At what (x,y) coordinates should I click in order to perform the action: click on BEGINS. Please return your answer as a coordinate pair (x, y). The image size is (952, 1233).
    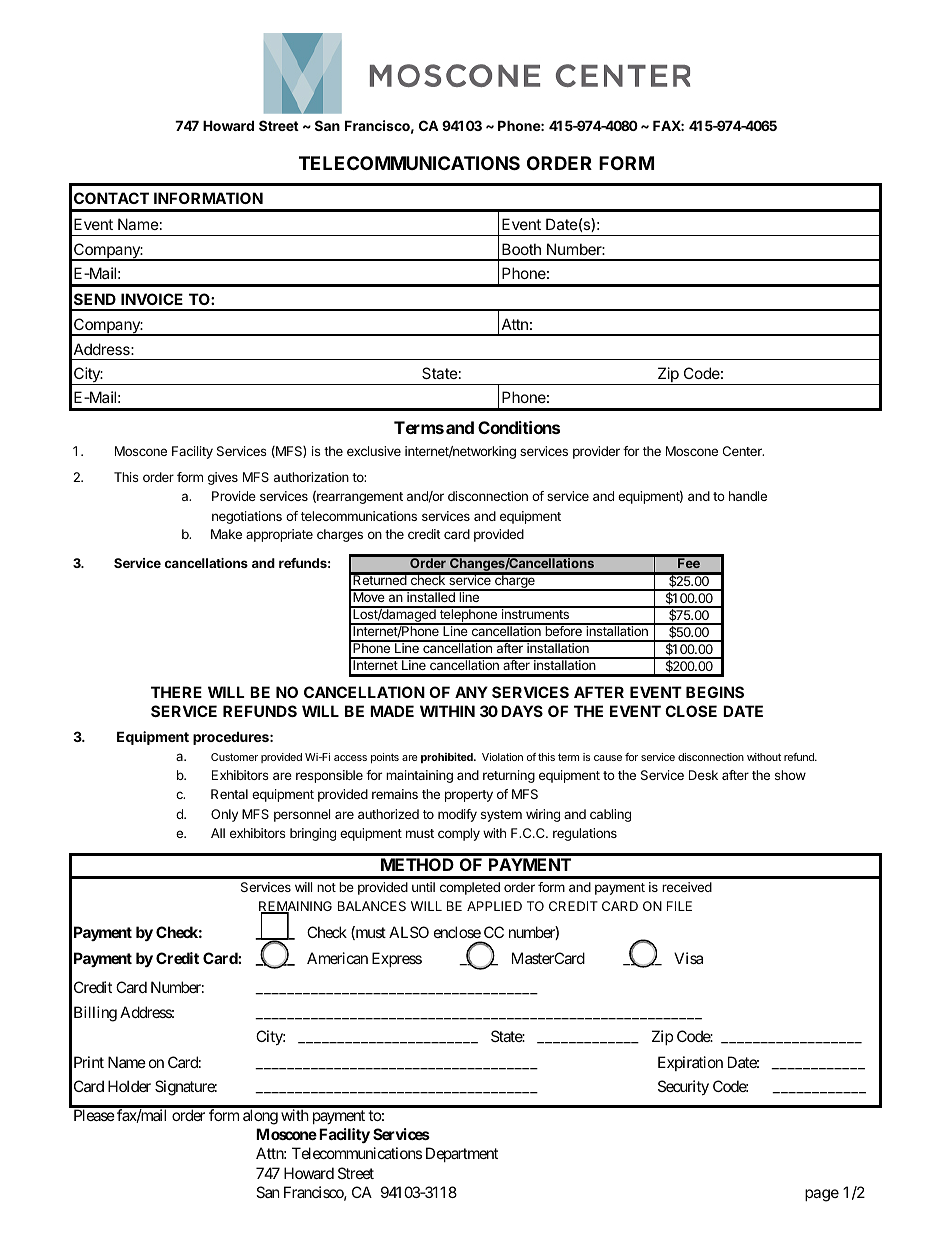
    Looking at the image, I should click on (715, 692).
